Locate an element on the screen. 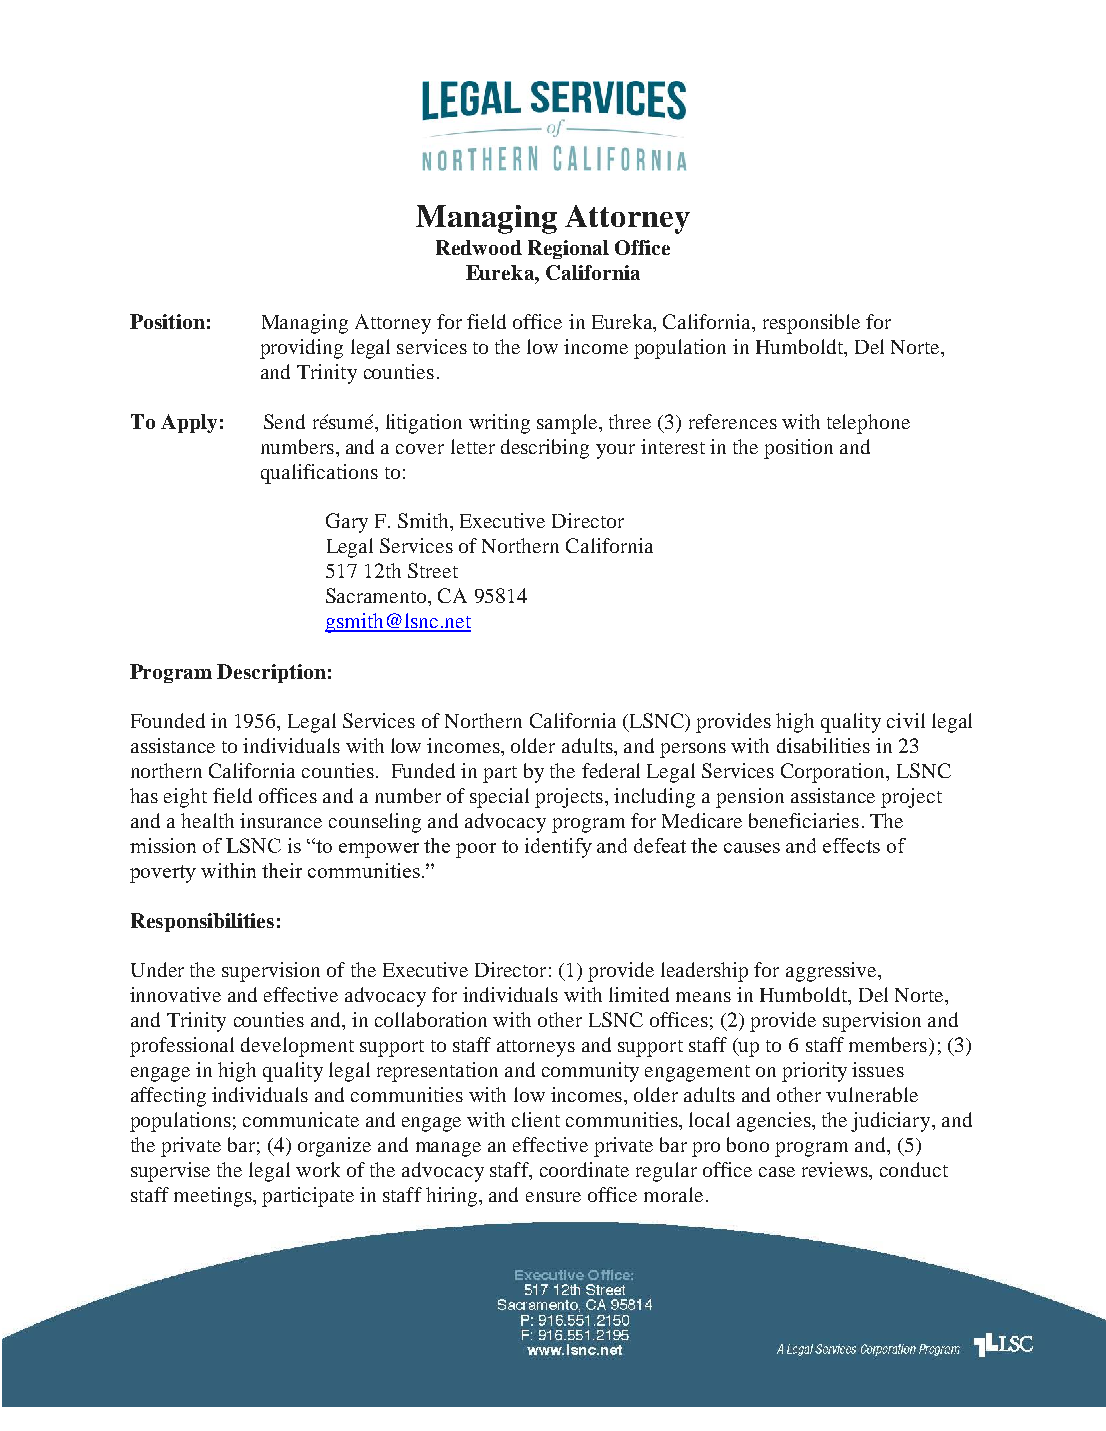 The height and width of the screenshot is (1431, 1106). telephone is located at coordinates (868, 424).
